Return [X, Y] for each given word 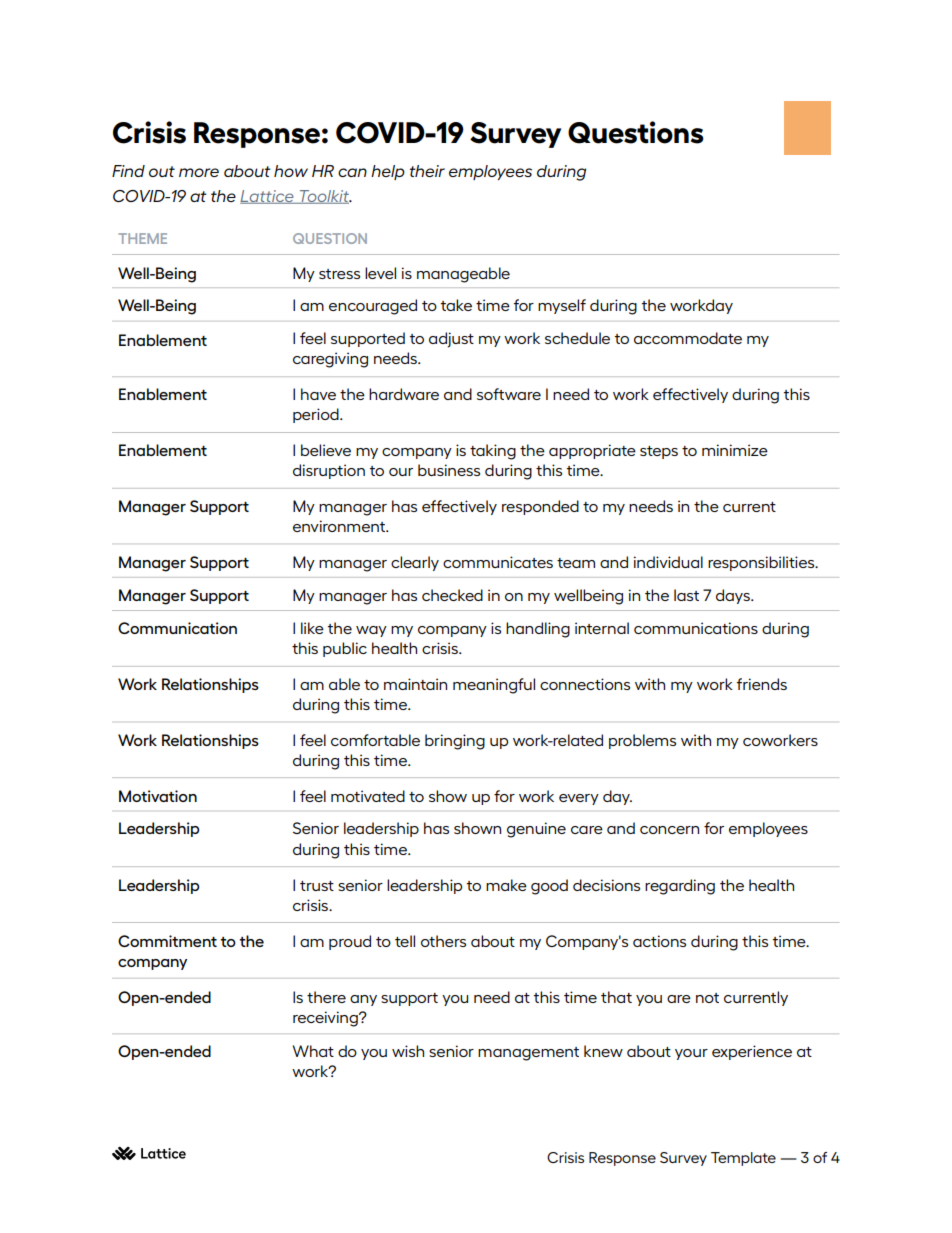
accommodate [688, 338]
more [199, 172]
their [427, 171]
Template [743, 1159]
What [313, 1051]
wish [408, 1051]
